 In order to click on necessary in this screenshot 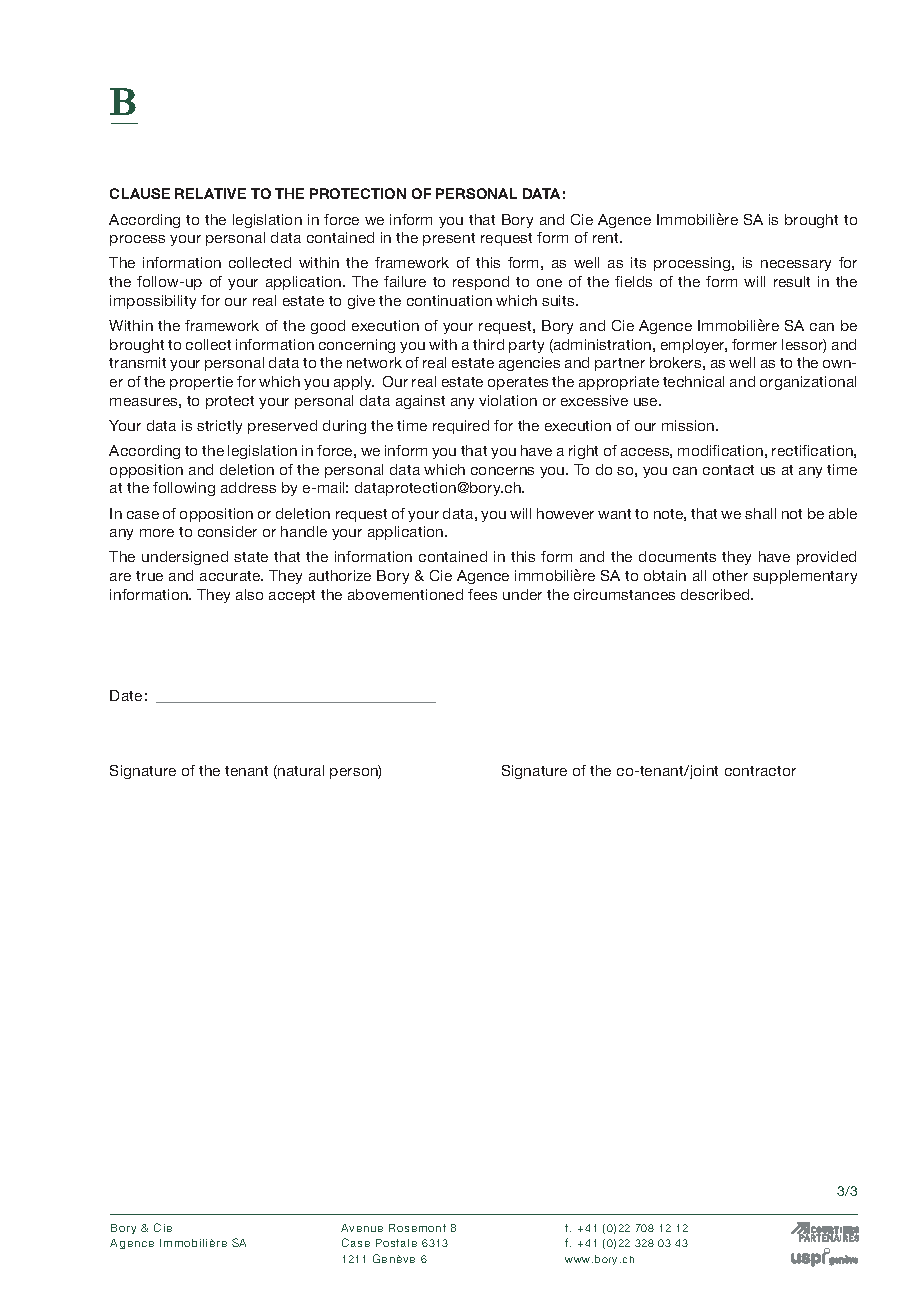, I will do `click(796, 265)`.
